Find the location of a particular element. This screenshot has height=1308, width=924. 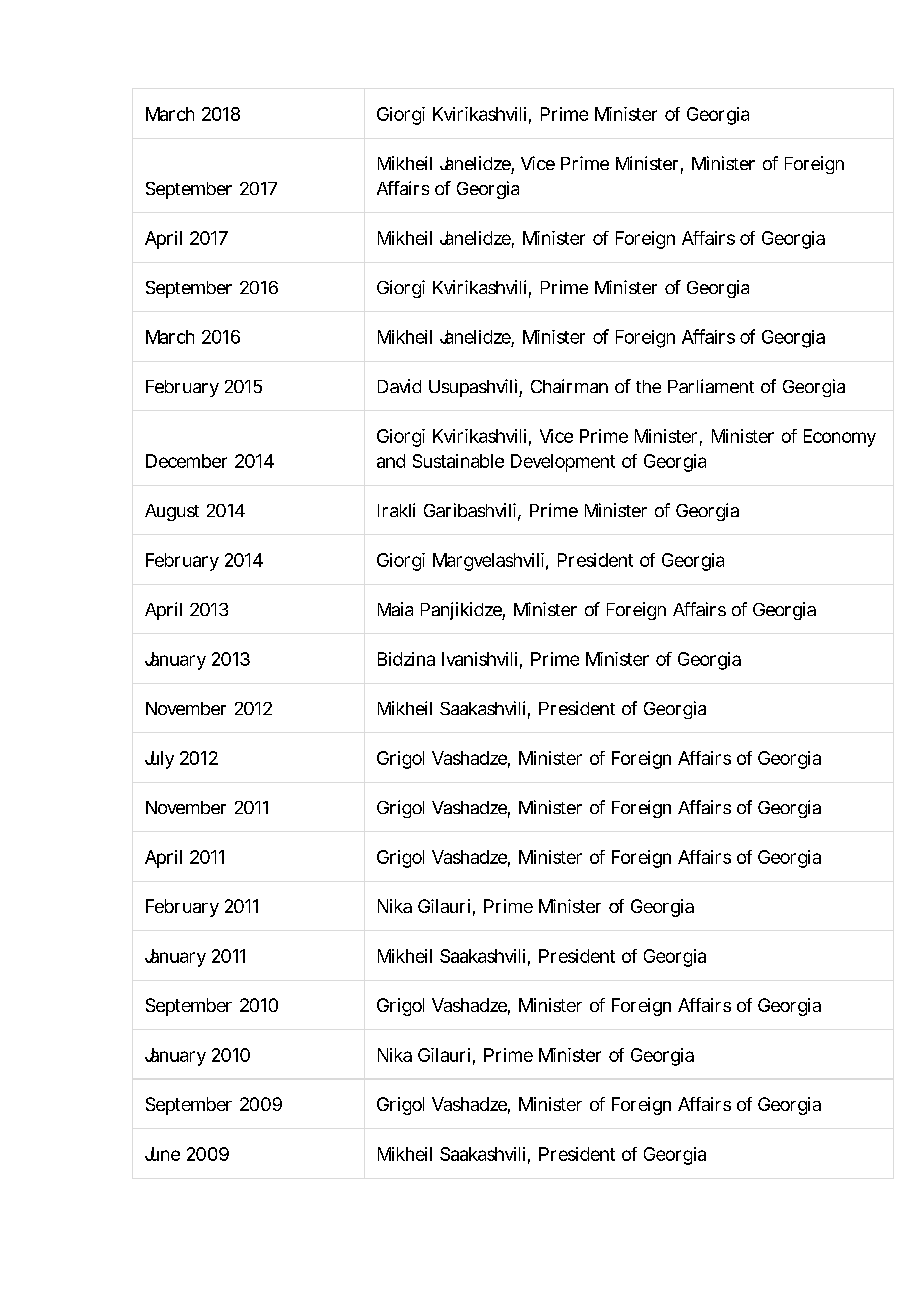

Maia is located at coordinates (395, 609).
